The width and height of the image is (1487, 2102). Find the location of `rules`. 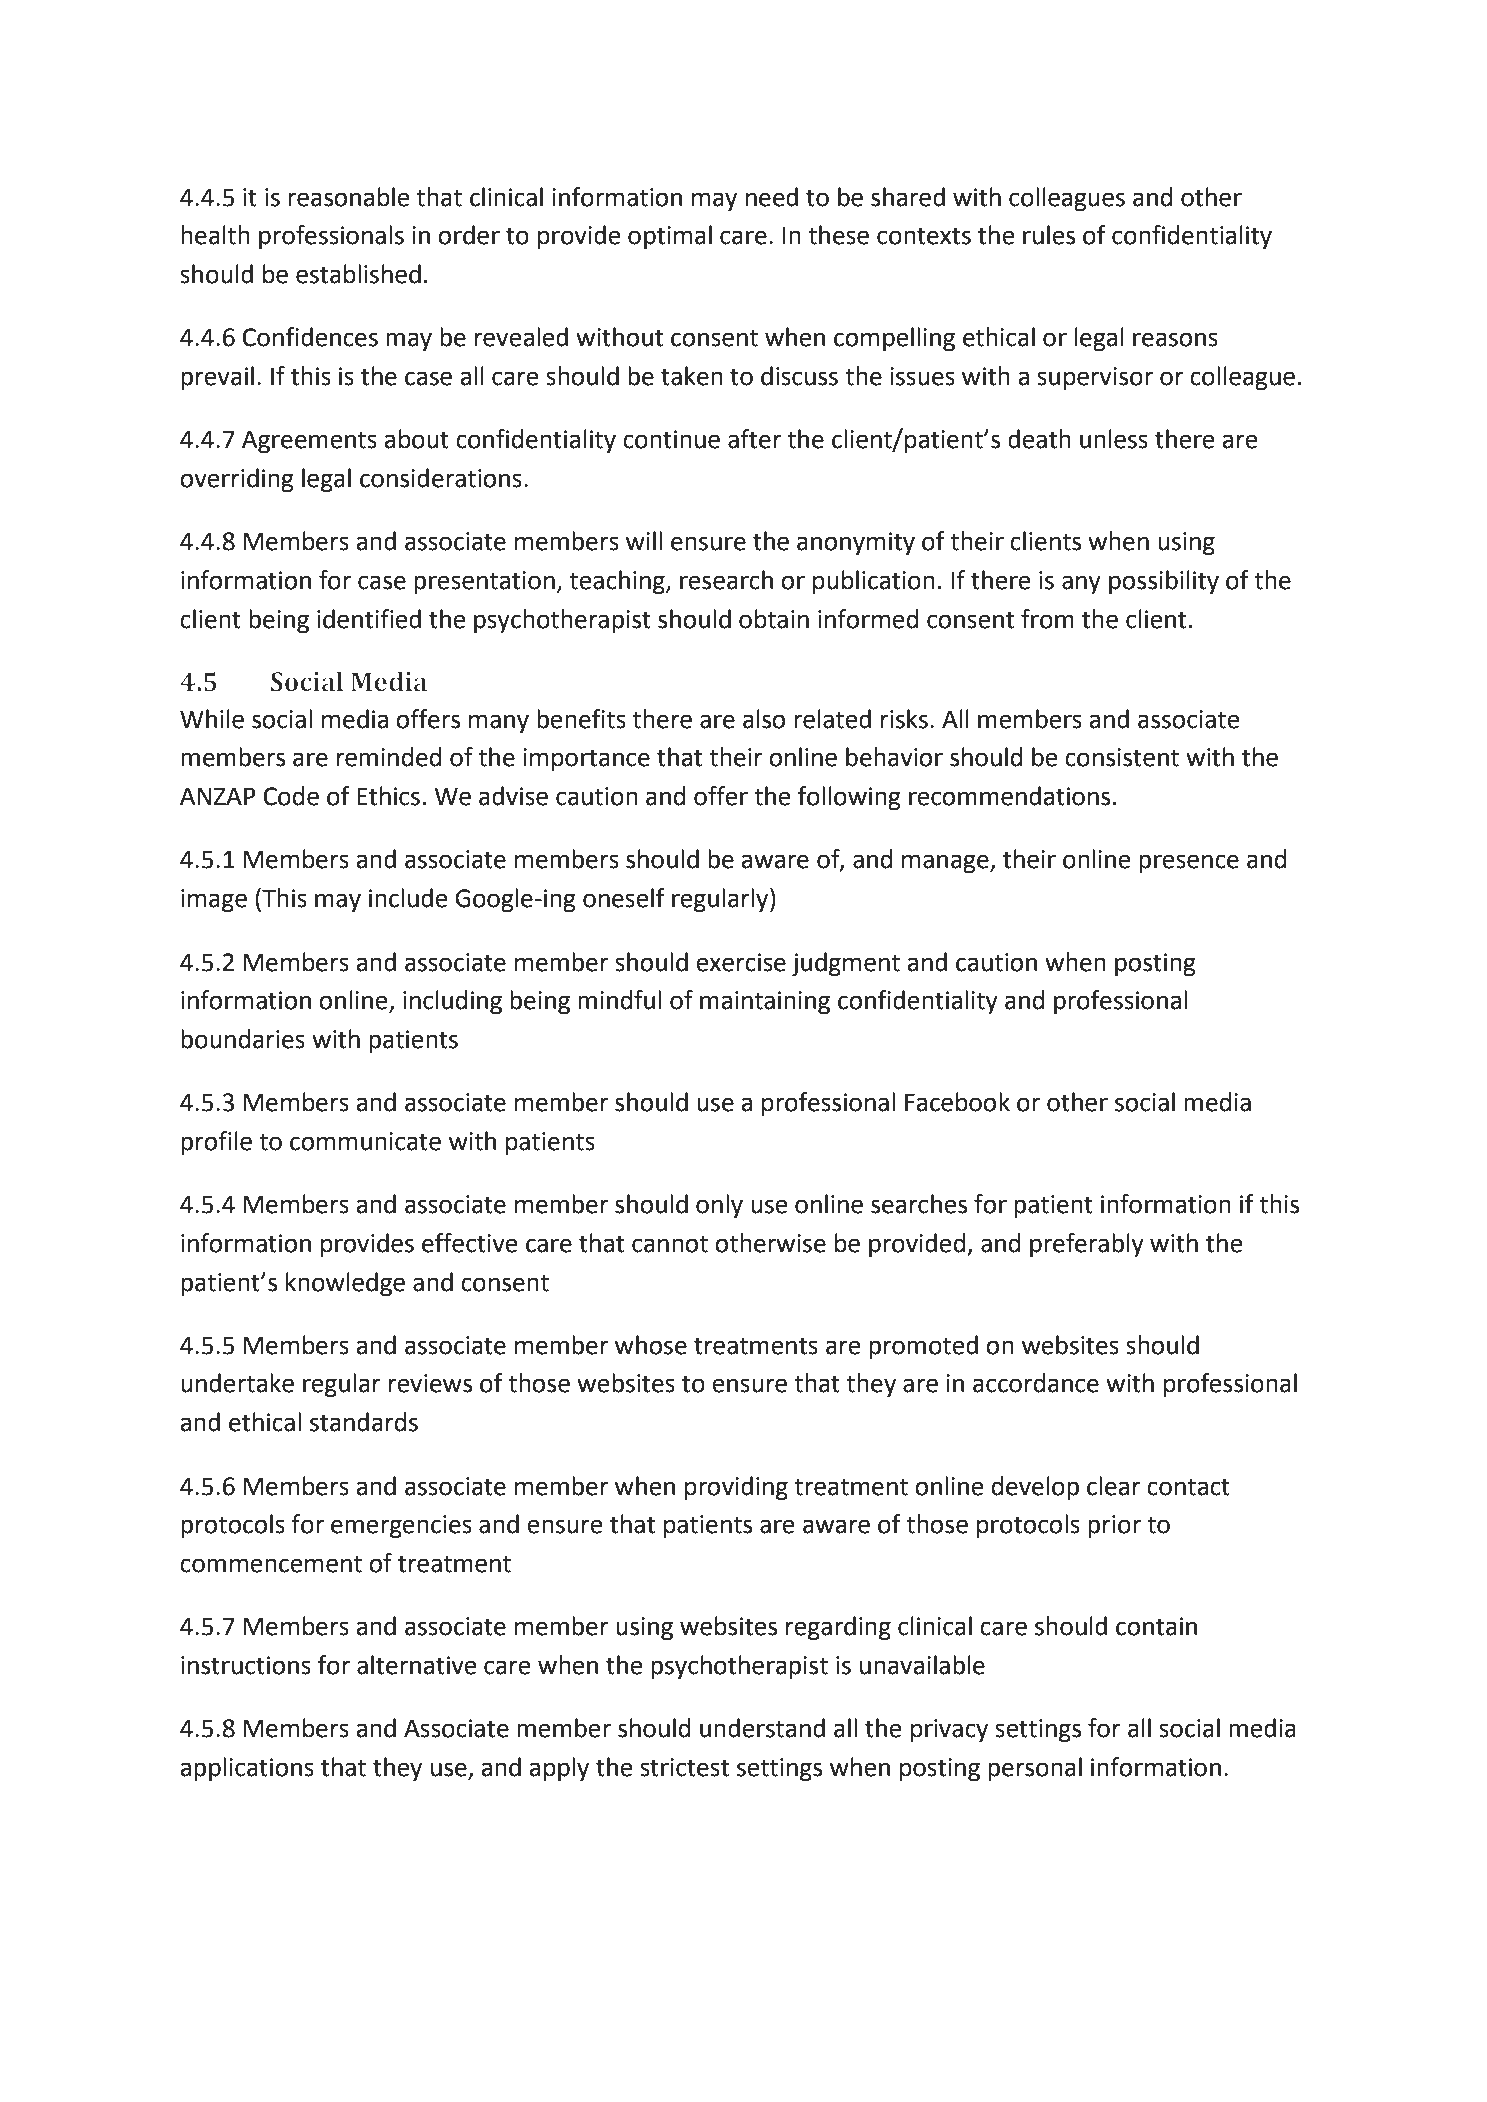

rules is located at coordinates (1049, 235).
